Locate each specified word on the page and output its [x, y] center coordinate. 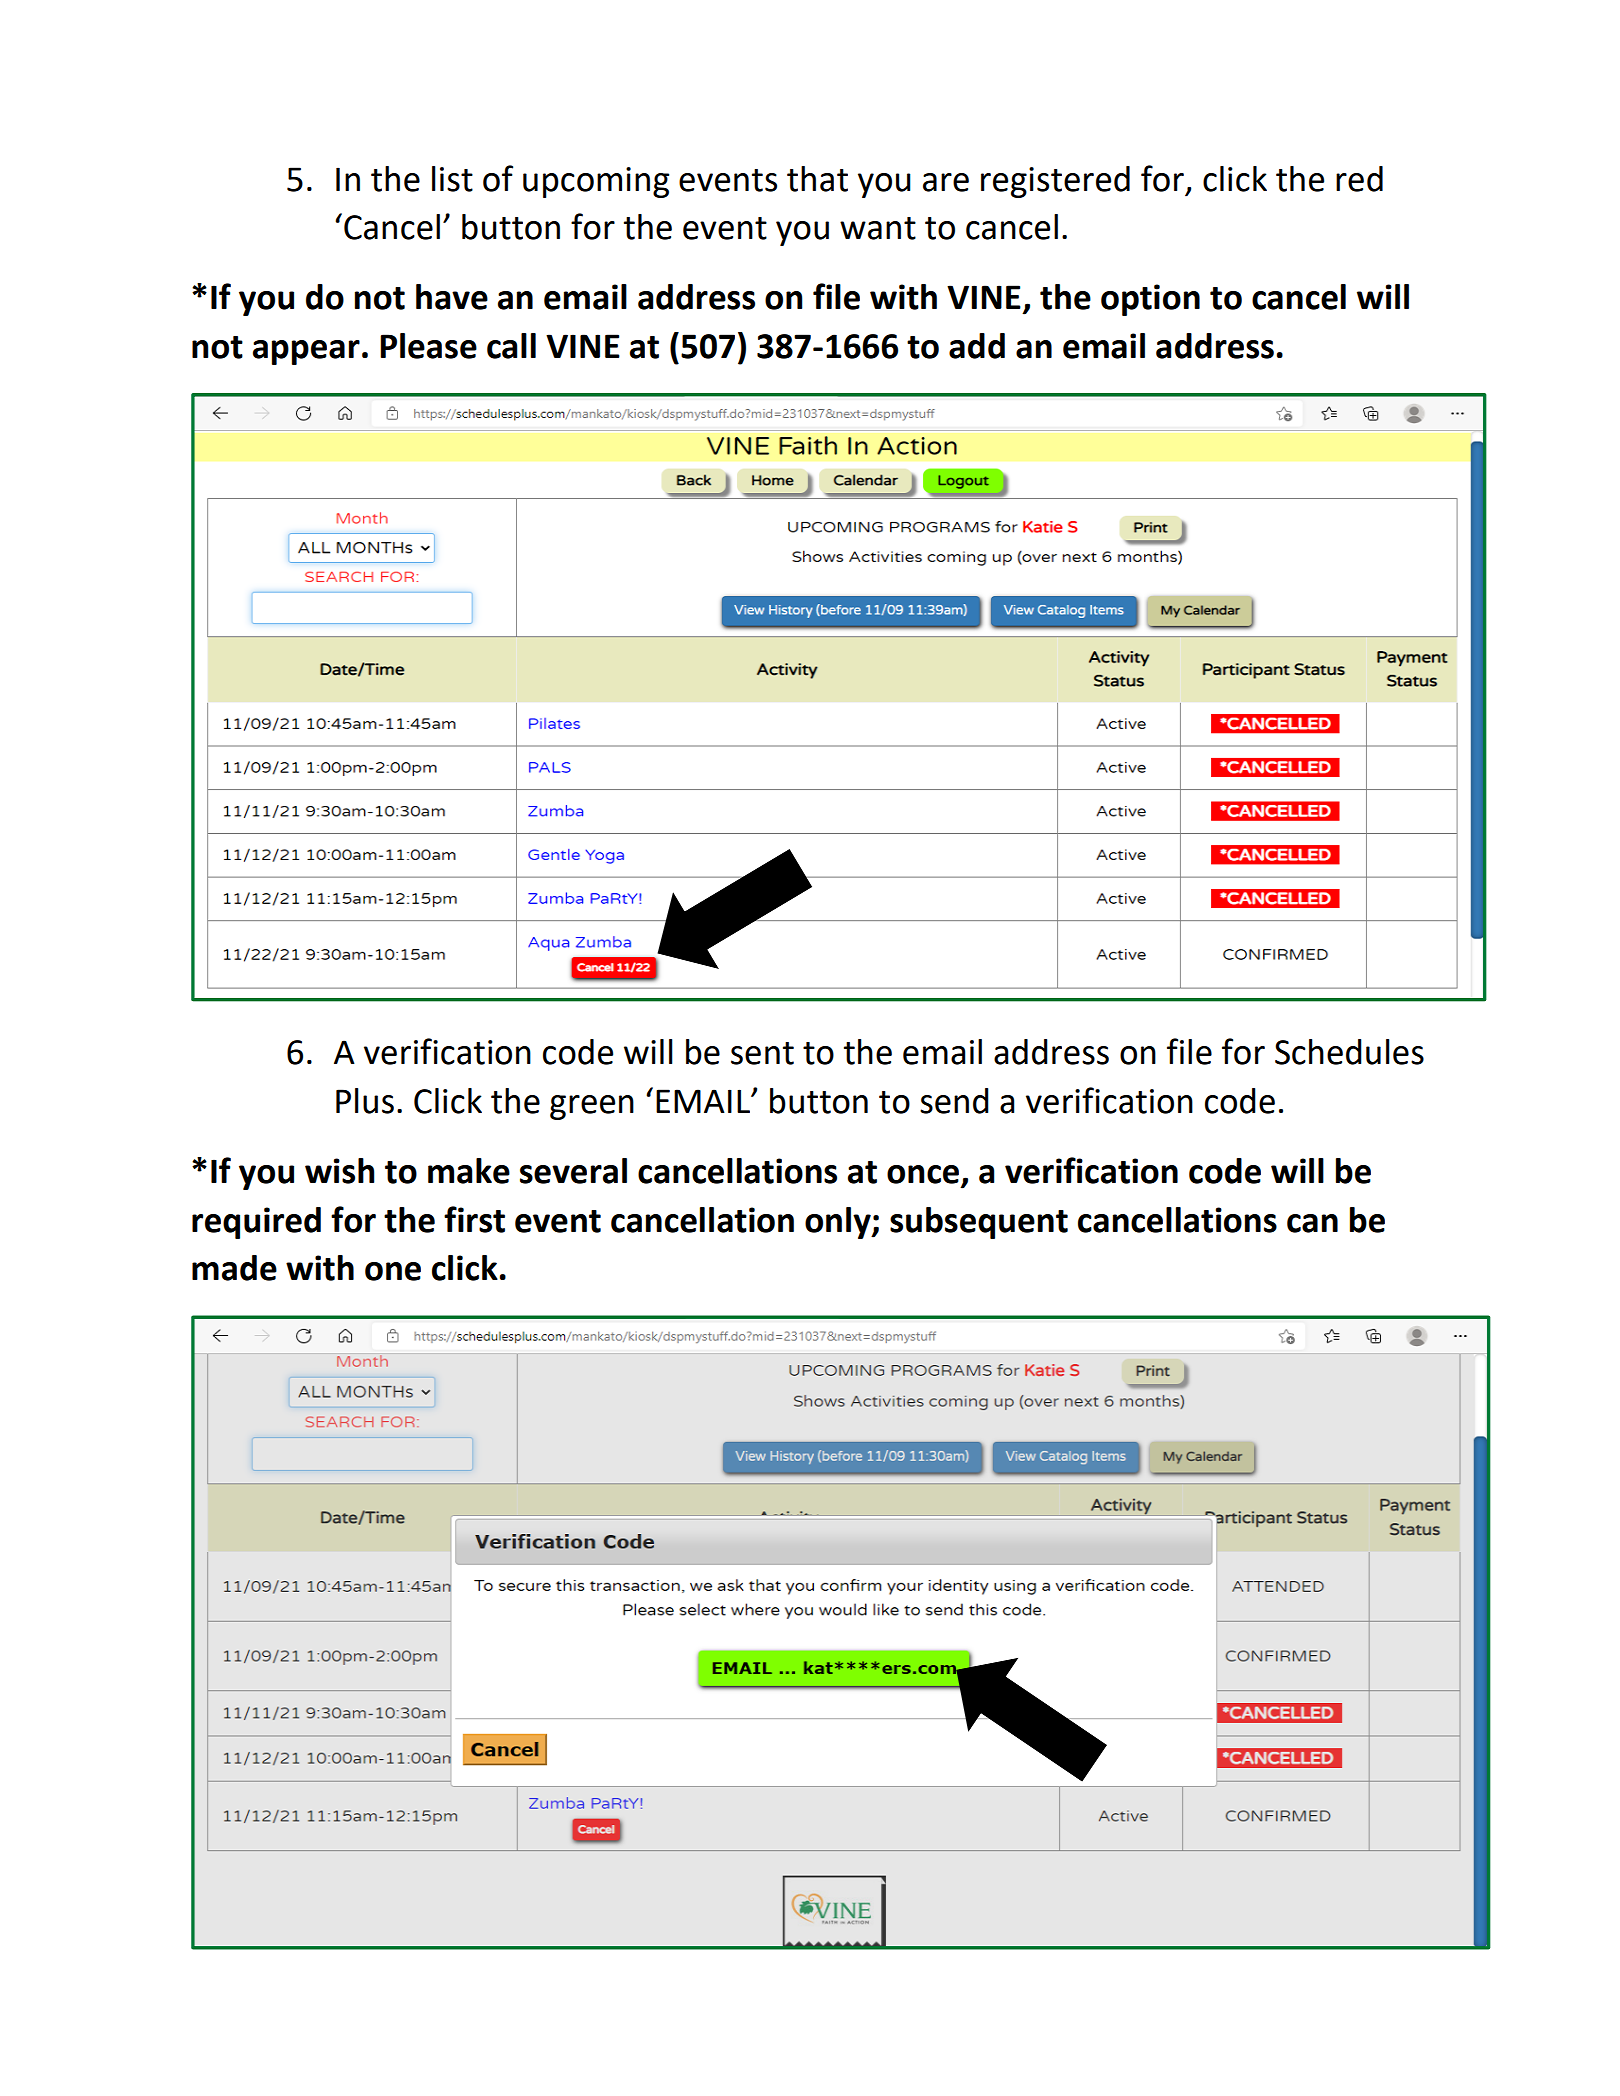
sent [762, 1053]
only [839, 1223]
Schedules [1349, 1052]
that [817, 179]
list [452, 179]
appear [306, 352]
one [393, 1271]
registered [1055, 182]
